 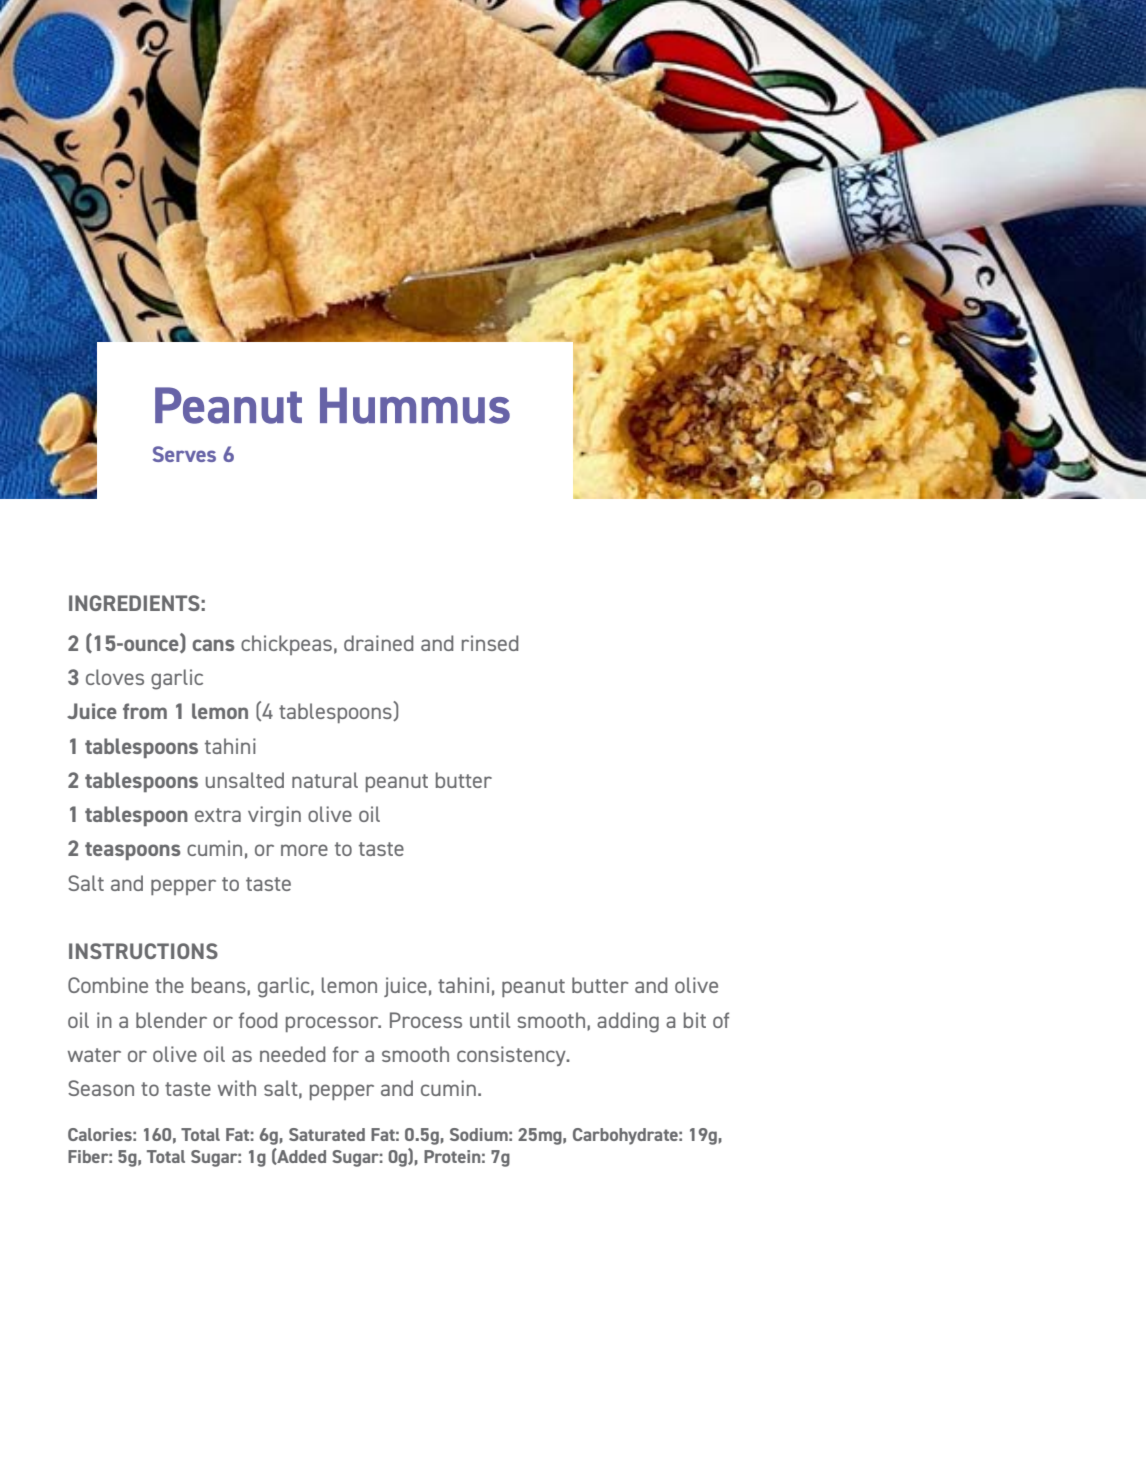 What do you see at coordinates (378, 643) in the document?
I see `drained` at bounding box center [378, 643].
